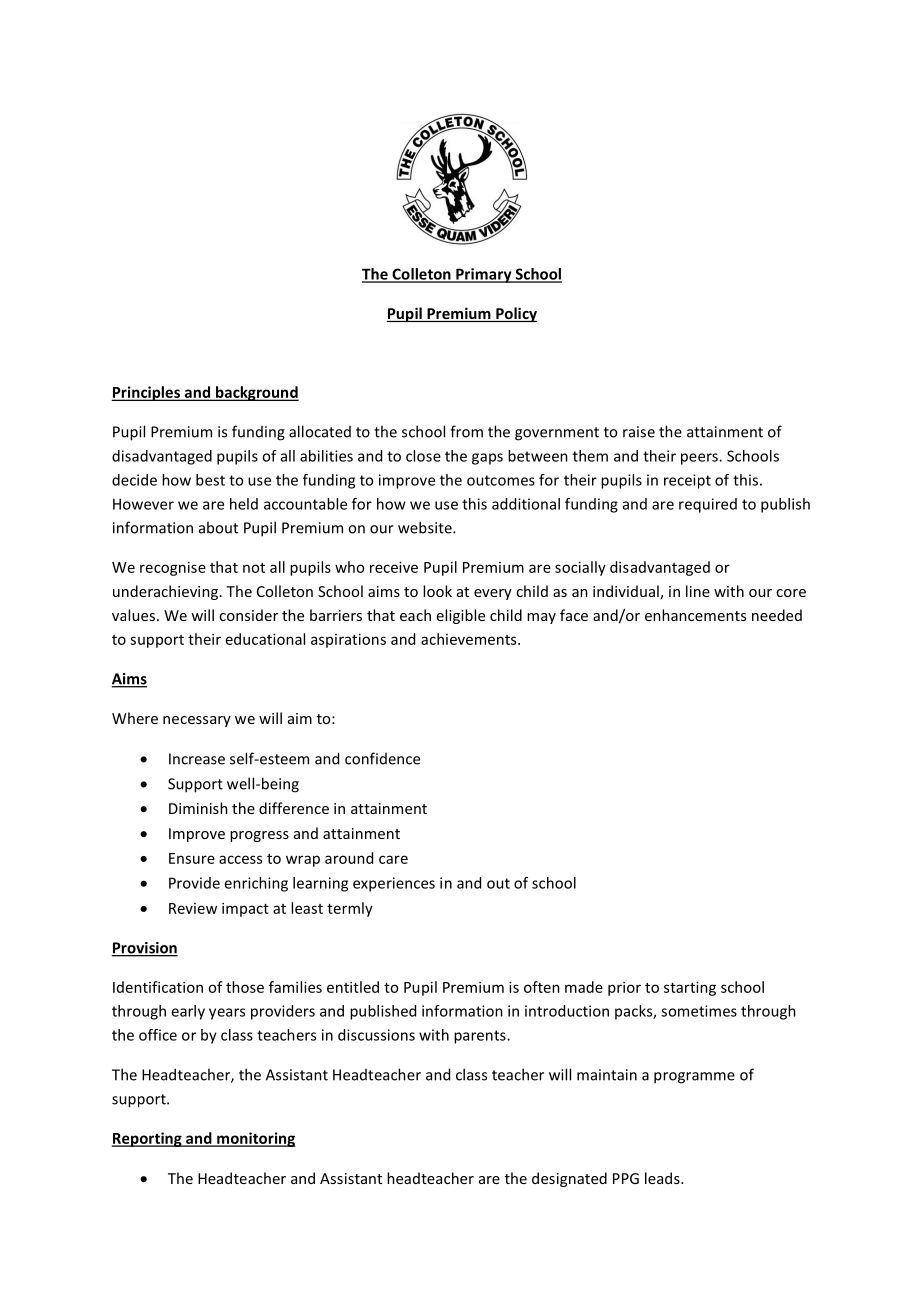  I want to click on leads, so click(663, 1178).
